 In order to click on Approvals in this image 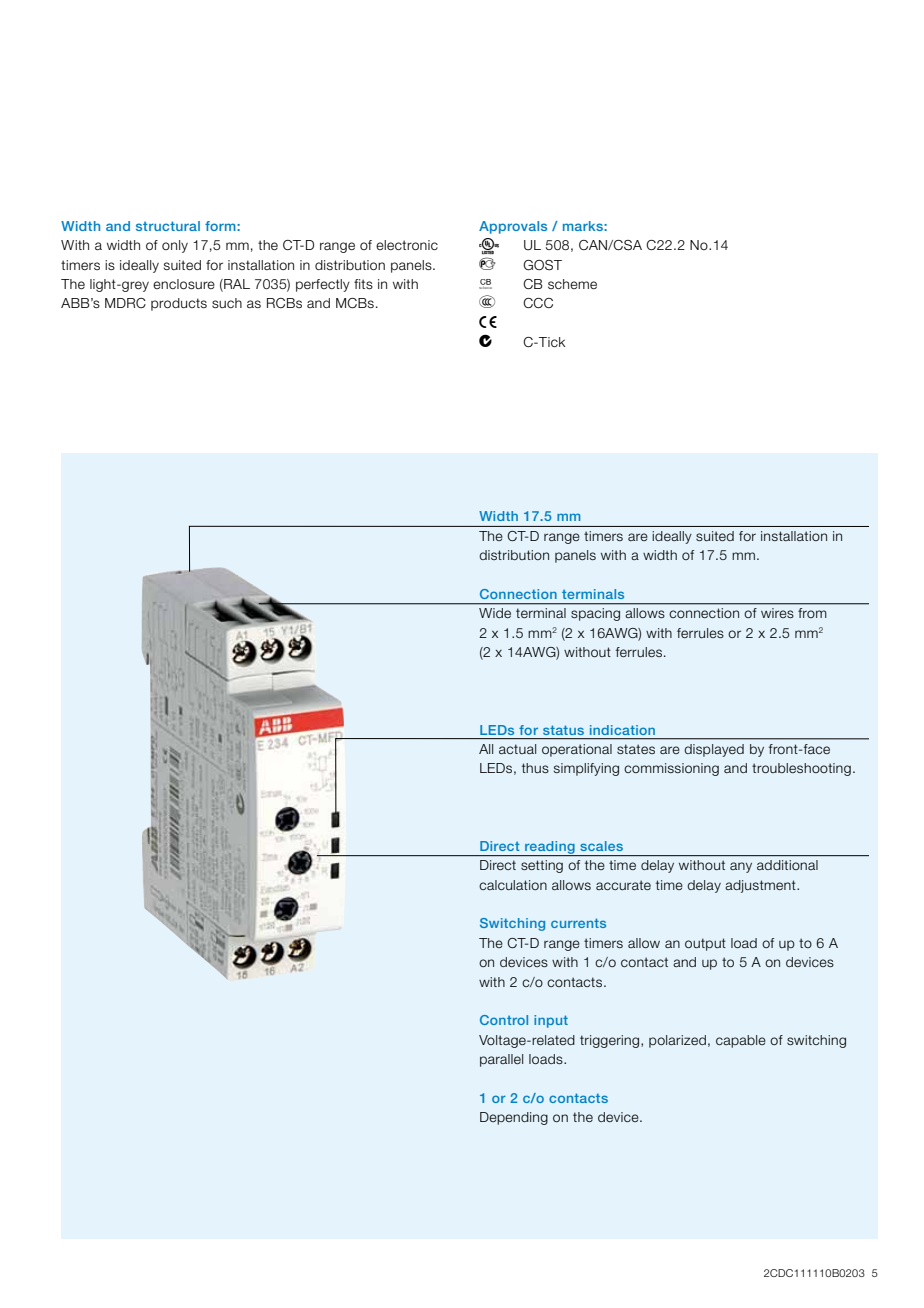, I will do `click(513, 227)`.
